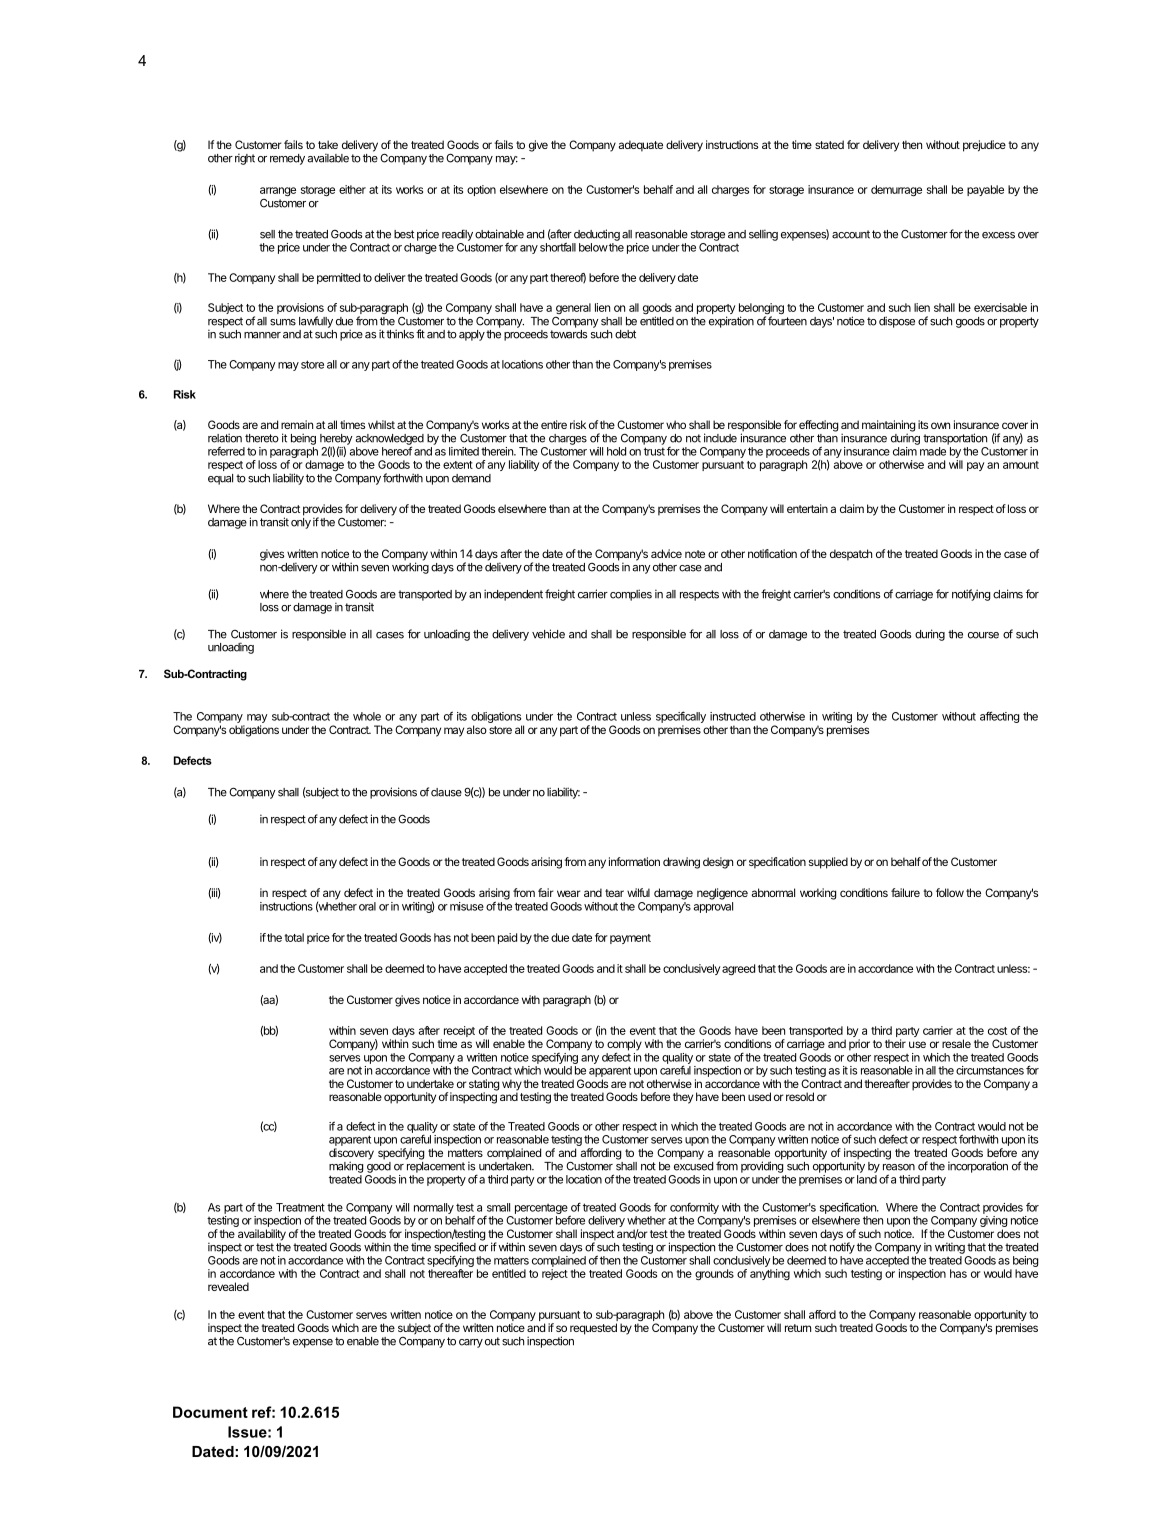 This page has width=1176, height=1523. Describe the element at coordinates (294, 937) in the page. I see `total` at that location.
